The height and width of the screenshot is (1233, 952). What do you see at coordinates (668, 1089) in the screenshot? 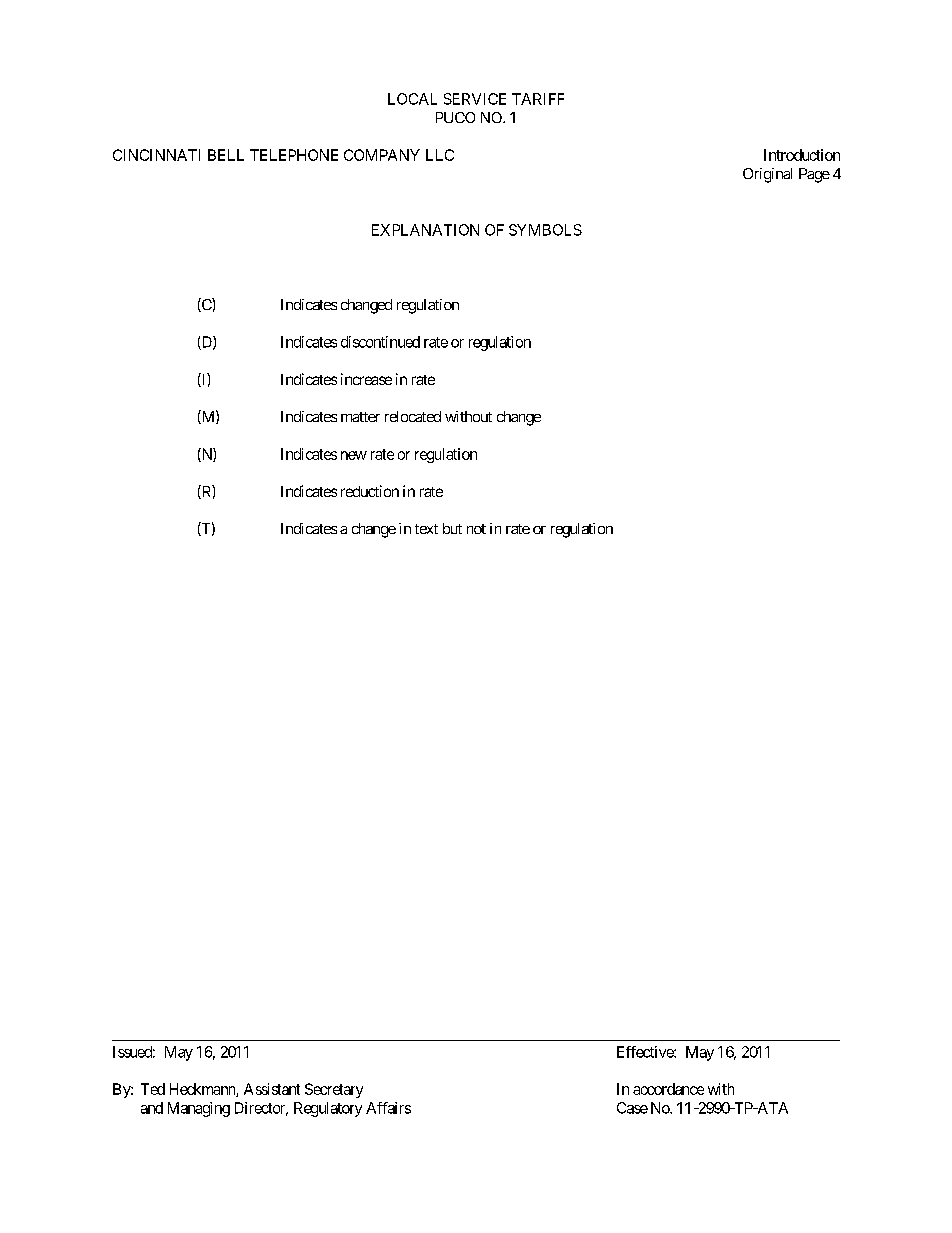
I see `accordance` at bounding box center [668, 1089].
